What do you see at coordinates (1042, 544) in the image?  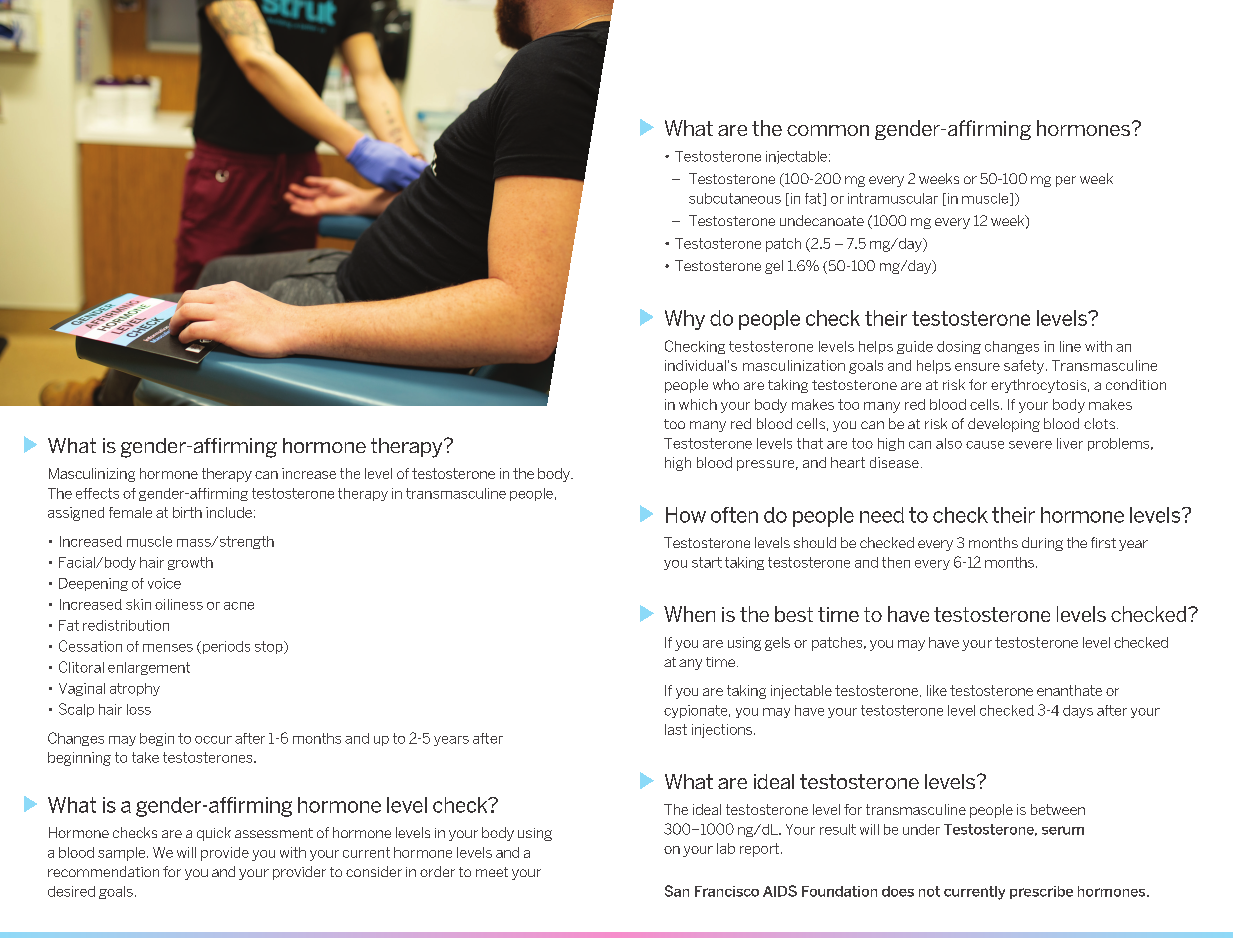 I see `during` at bounding box center [1042, 544].
